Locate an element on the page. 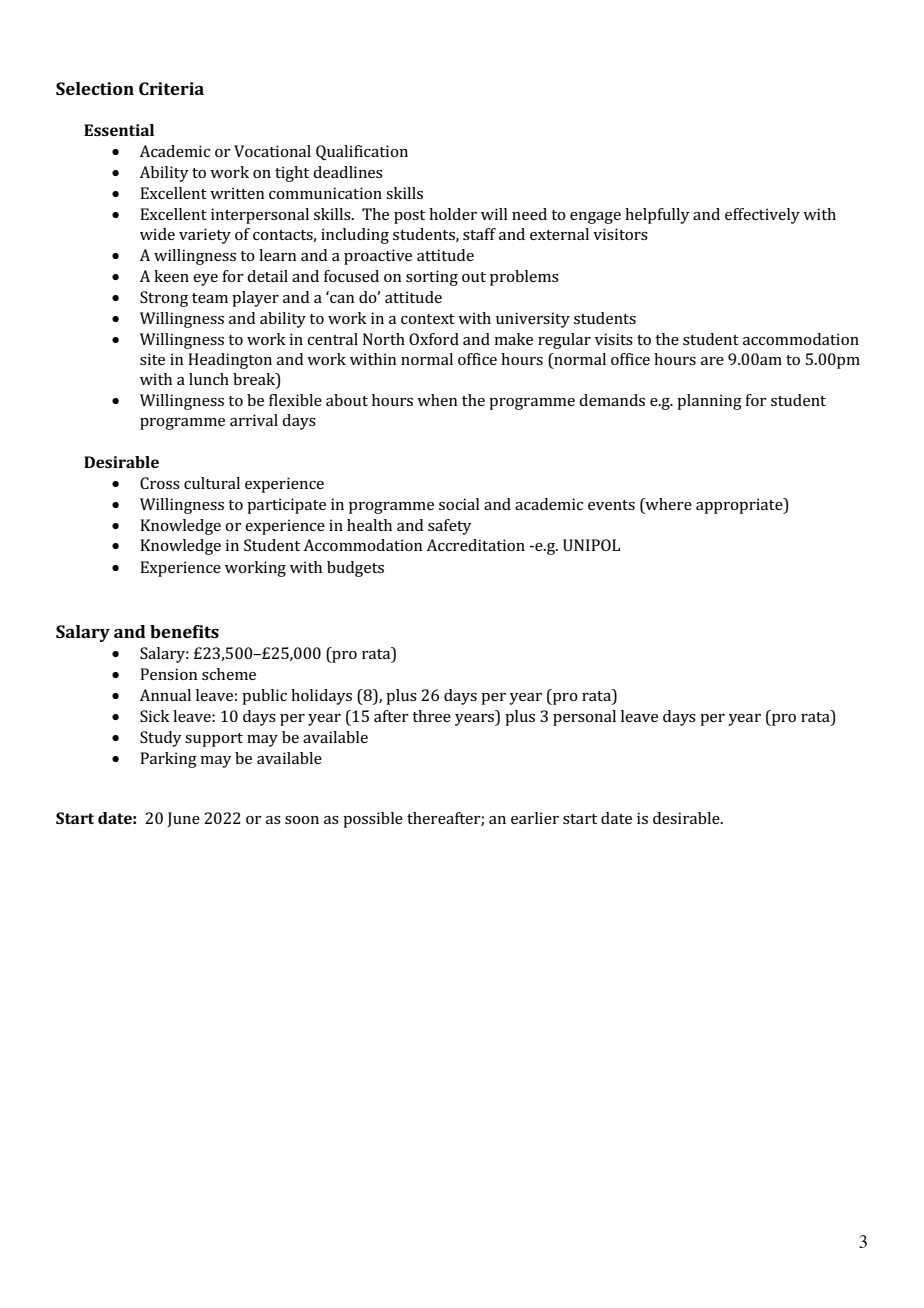 The height and width of the image is (1308, 924). June is located at coordinates (183, 819).
